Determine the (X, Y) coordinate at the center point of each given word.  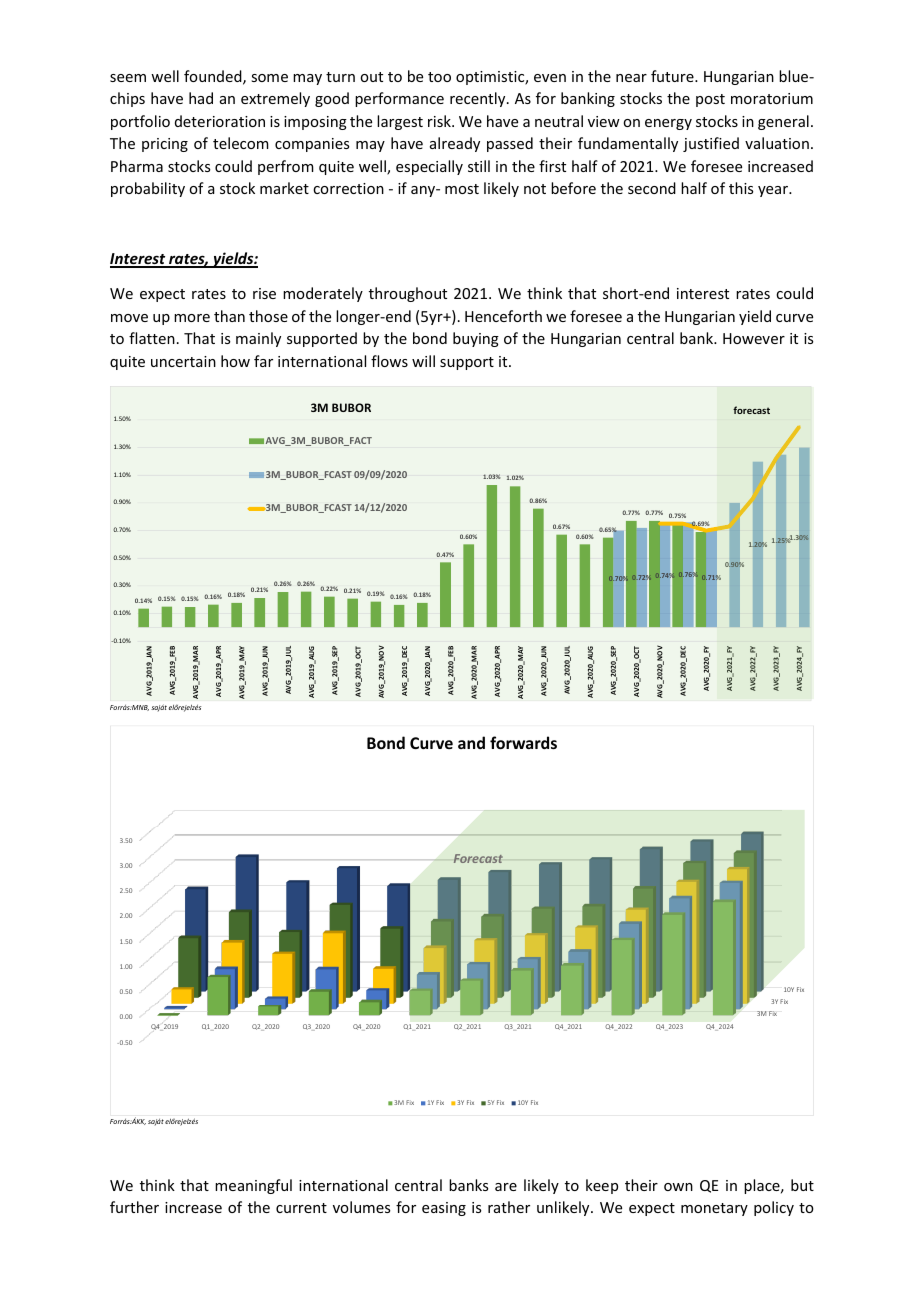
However (754, 338)
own (678, 1187)
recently (479, 99)
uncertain (183, 361)
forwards (523, 742)
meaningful (253, 1186)
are (506, 1187)
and (471, 742)
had (201, 98)
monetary (714, 1209)
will (423, 361)
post (710, 100)
